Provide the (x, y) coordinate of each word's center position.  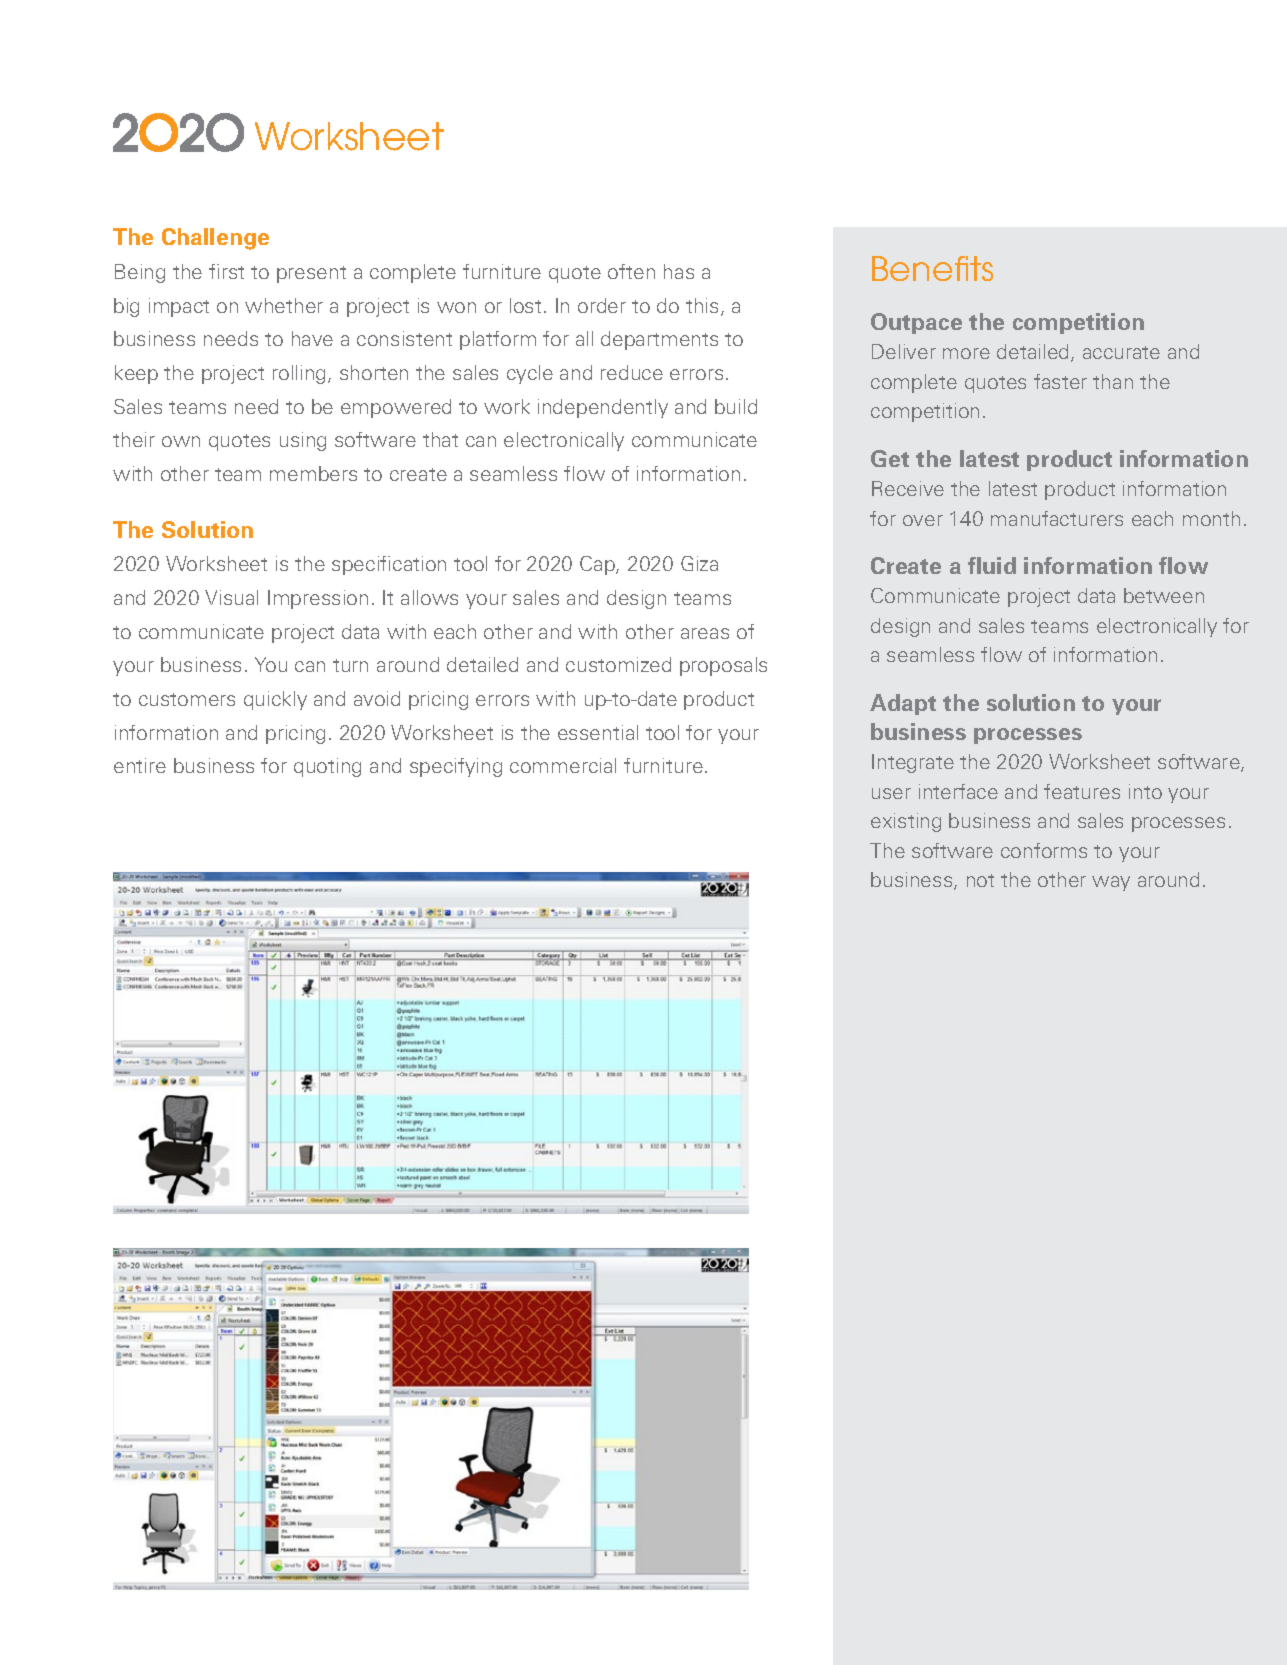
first (226, 271)
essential (598, 732)
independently (603, 408)
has (679, 271)
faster (1060, 381)
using (303, 441)
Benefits (932, 268)
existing (906, 822)
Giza (699, 563)
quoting (327, 767)
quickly (275, 700)
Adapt (903, 704)
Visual (231, 597)
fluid (992, 565)
